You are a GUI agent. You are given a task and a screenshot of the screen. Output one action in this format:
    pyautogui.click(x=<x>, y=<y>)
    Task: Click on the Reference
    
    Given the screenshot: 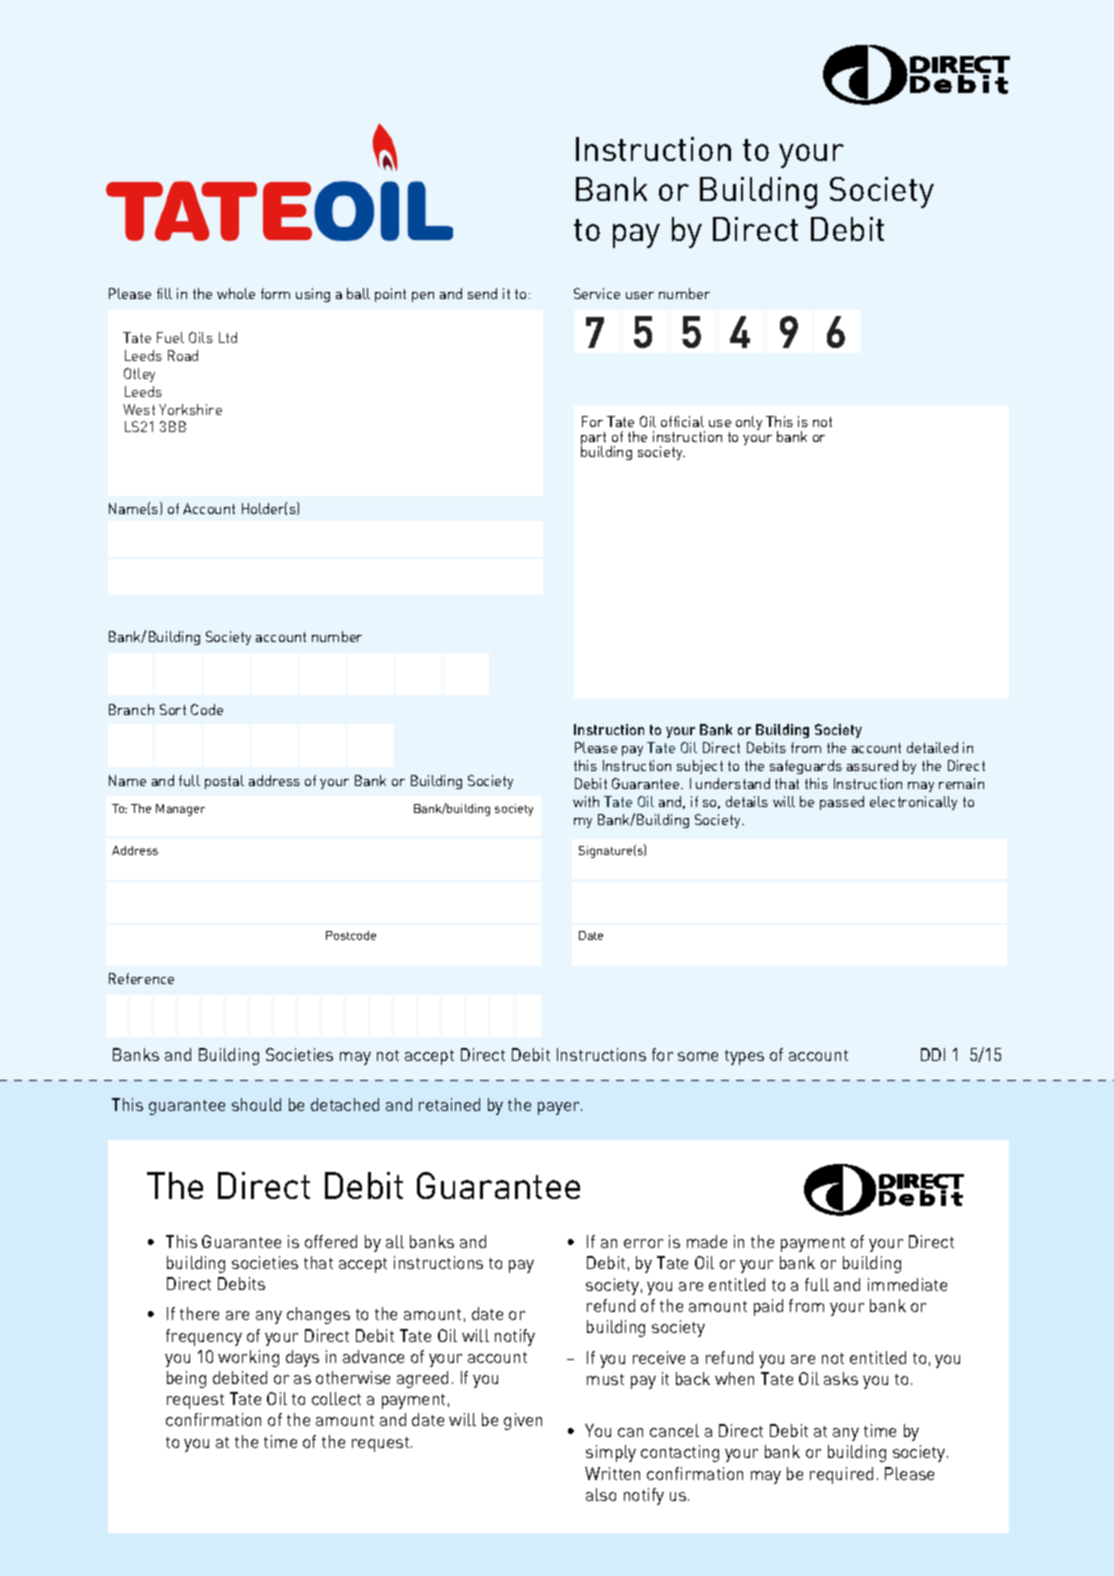 What is the action you would take?
    pyautogui.click(x=141, y=978)
